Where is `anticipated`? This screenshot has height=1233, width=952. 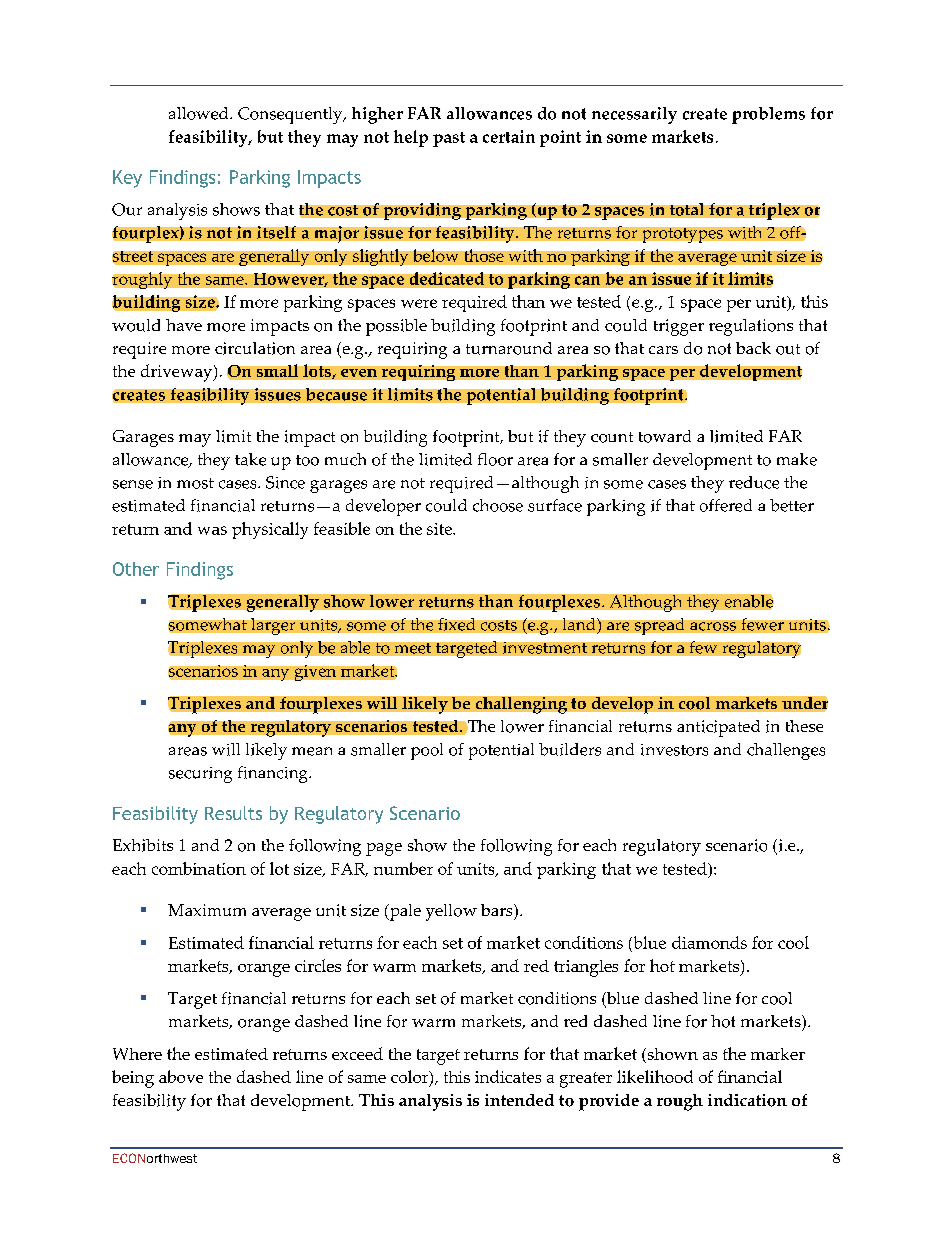
anticipated is located at coordinates (718, 728).
